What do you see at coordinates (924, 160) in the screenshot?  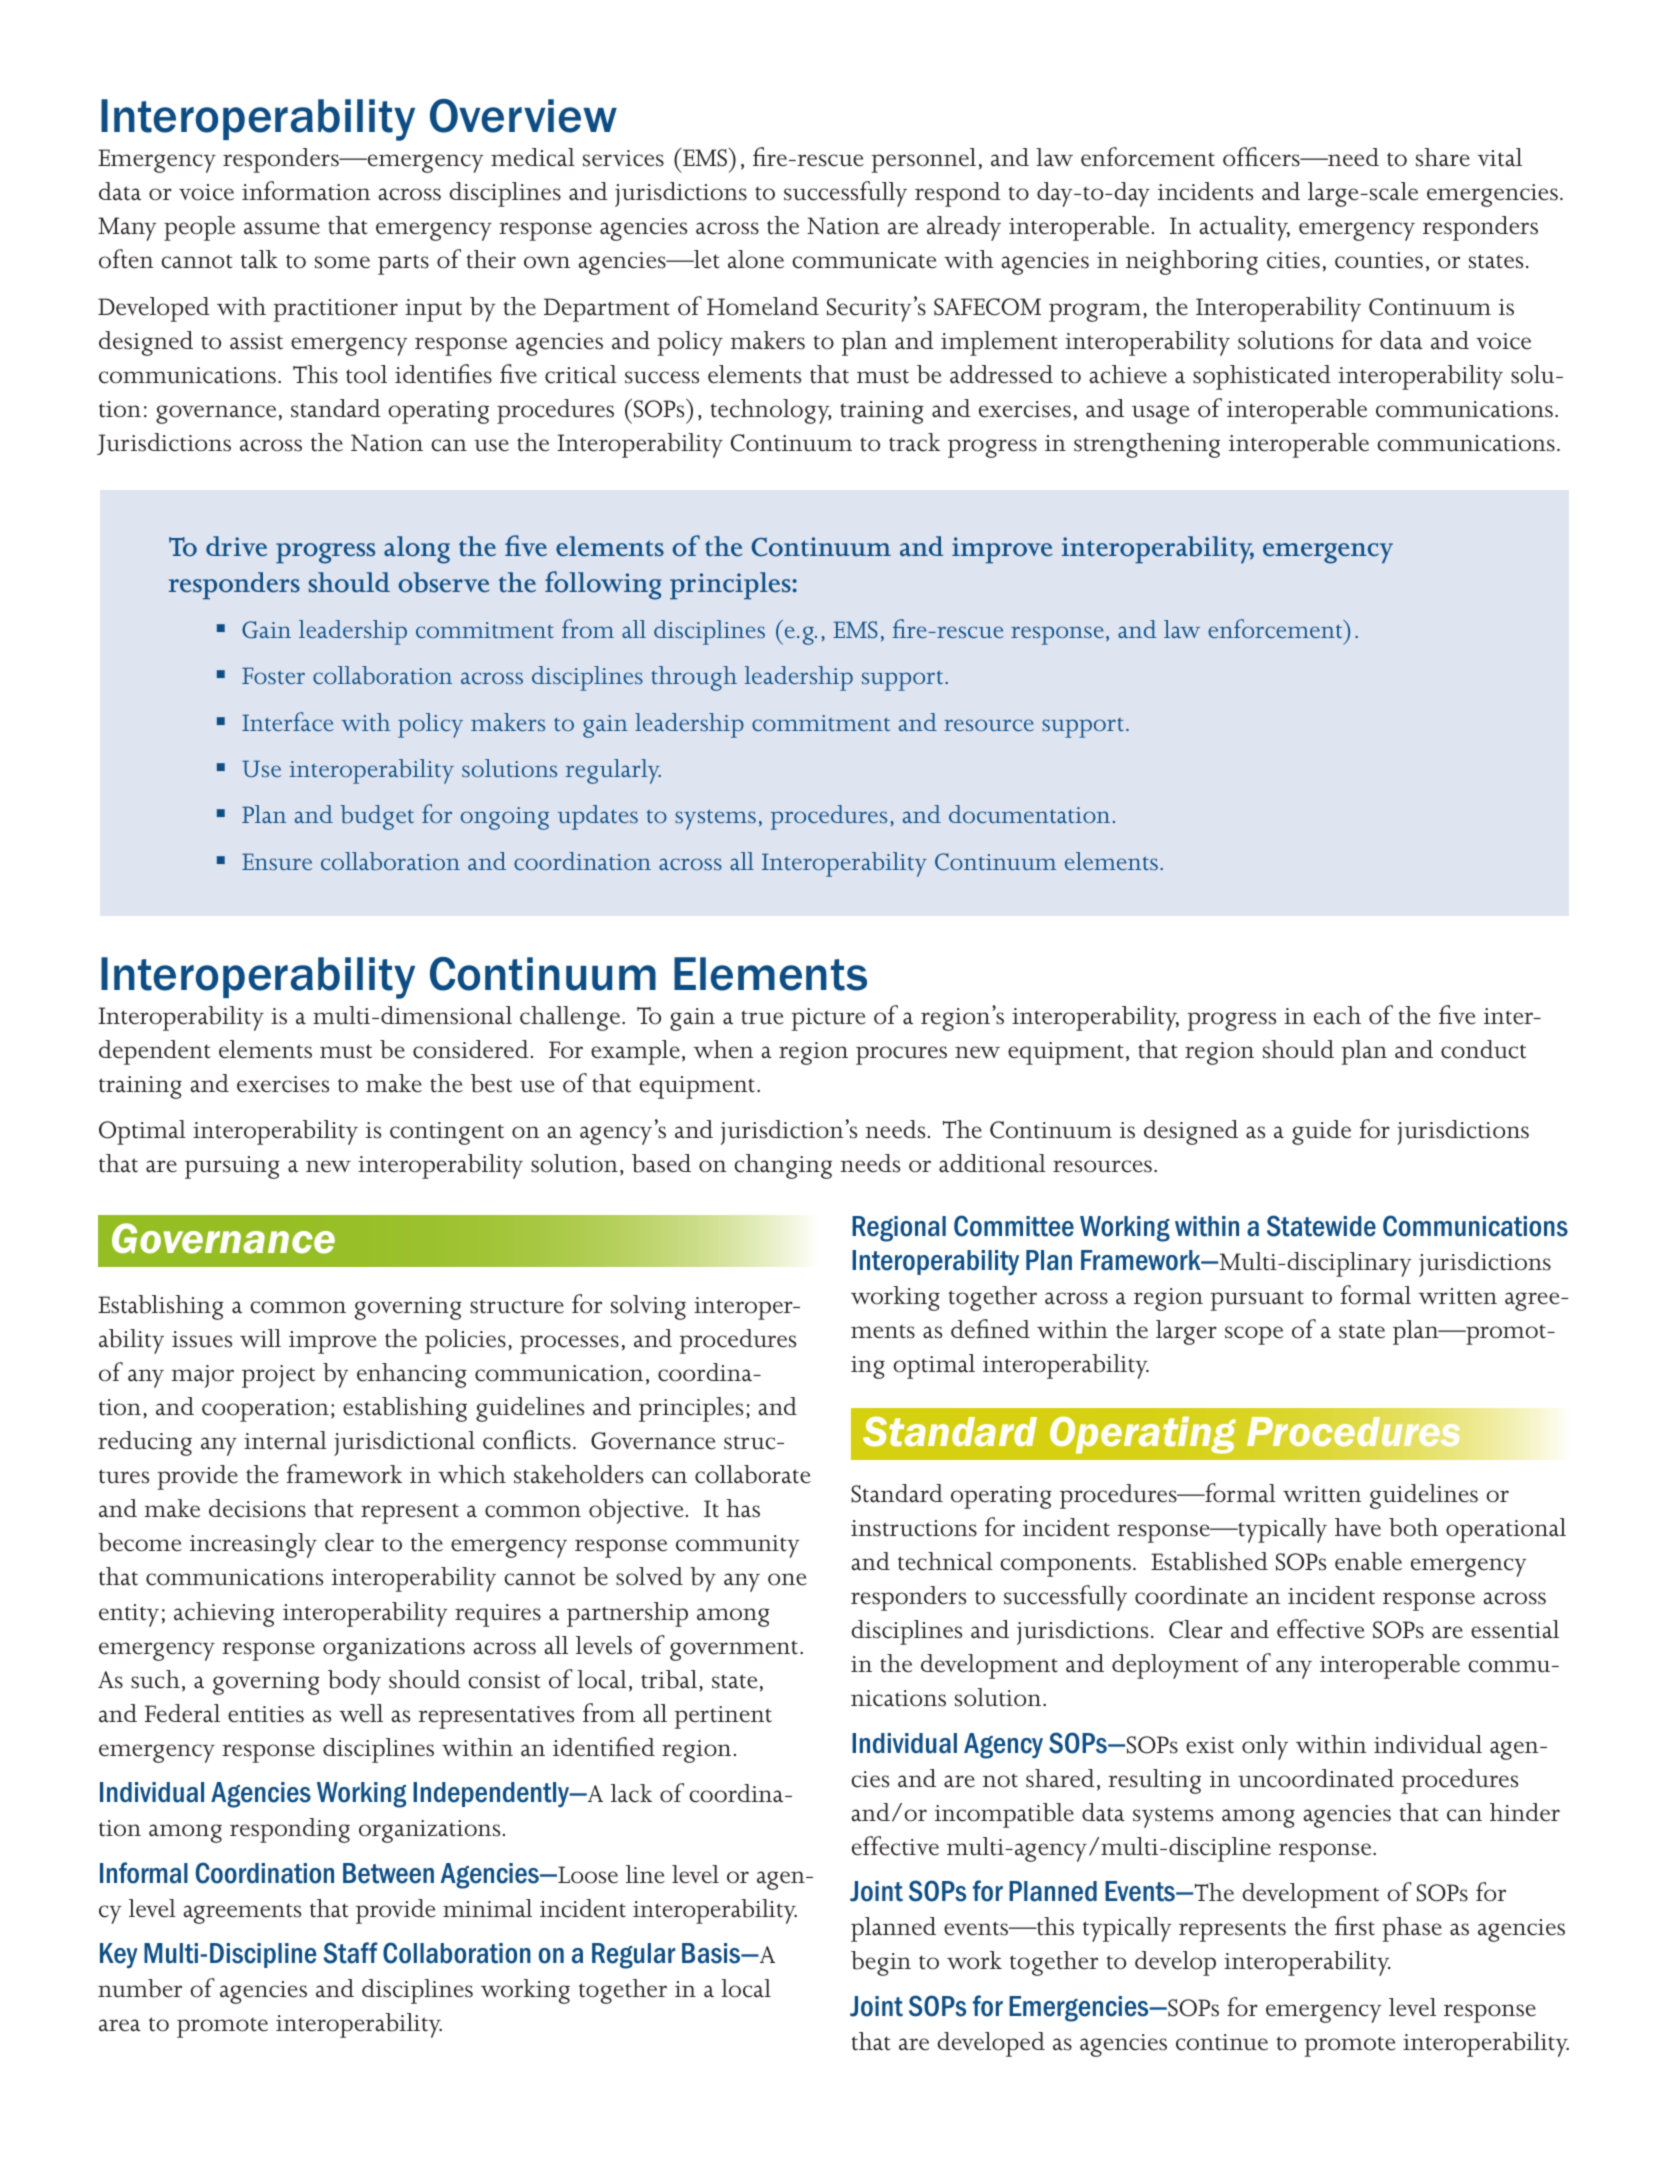 I see `personnel` at bounding box center [924, 160].
